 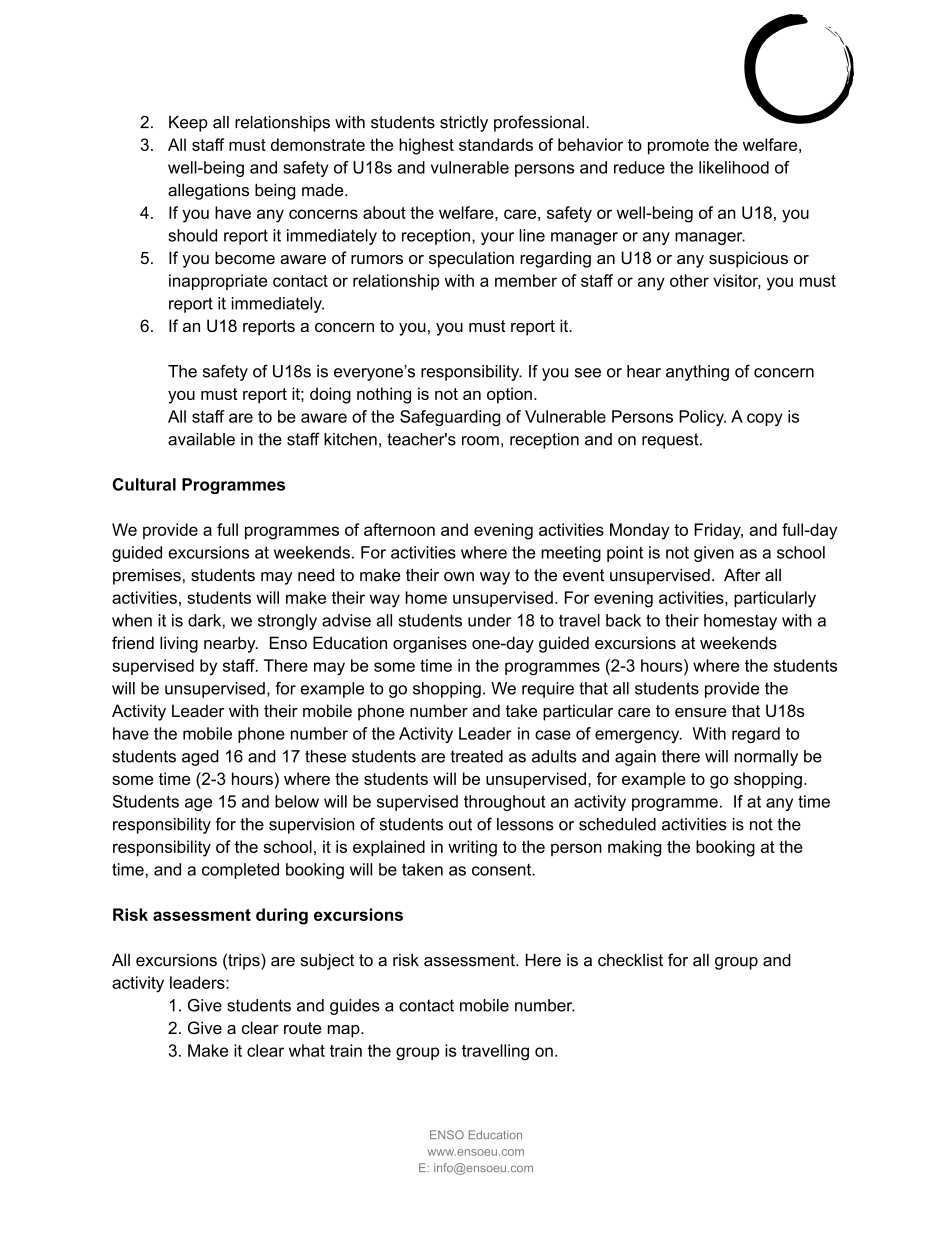 I want to click on route, so click(x=303, y=1028).
